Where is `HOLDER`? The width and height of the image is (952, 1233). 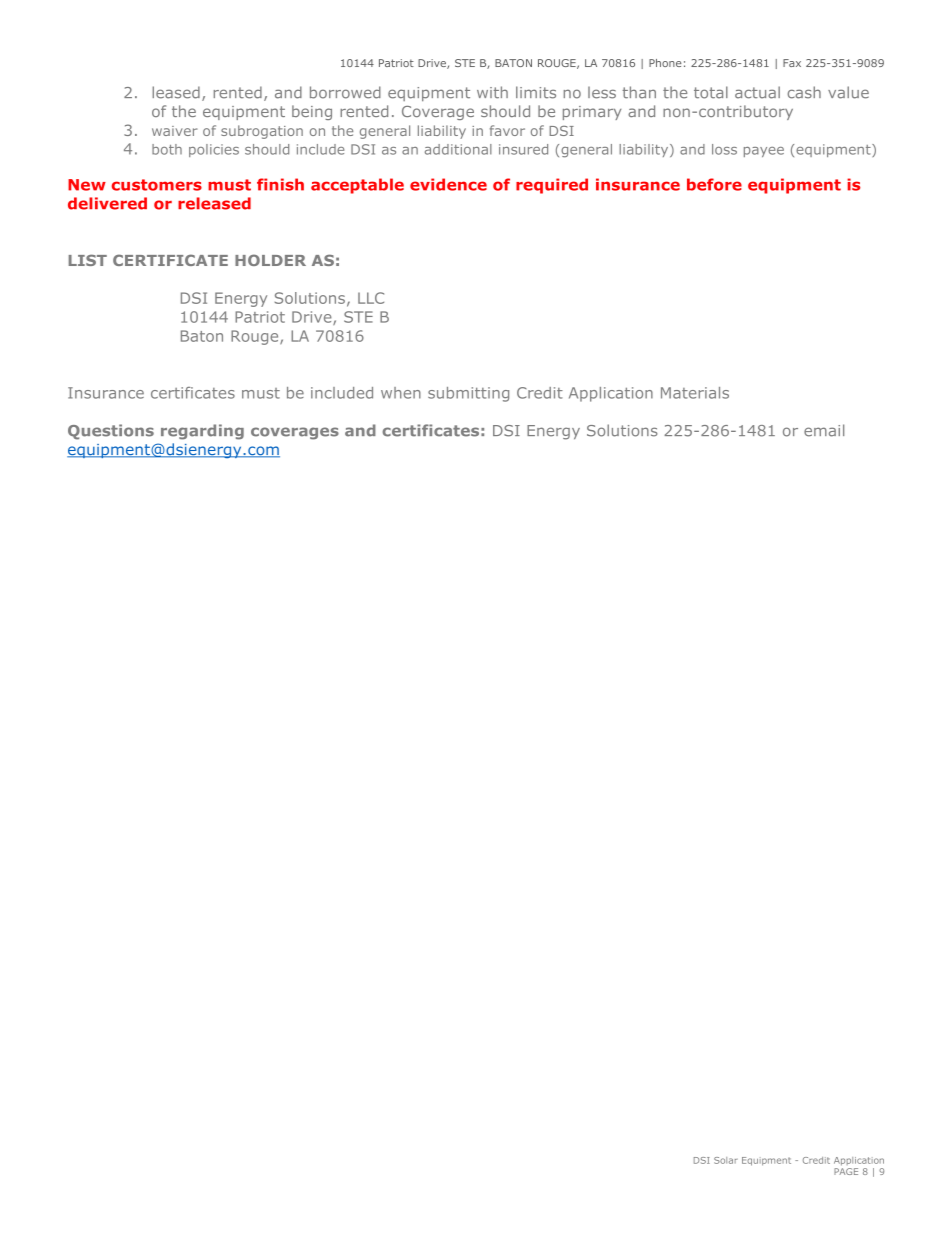 HOLDER is located at coordinates (270, 260).
